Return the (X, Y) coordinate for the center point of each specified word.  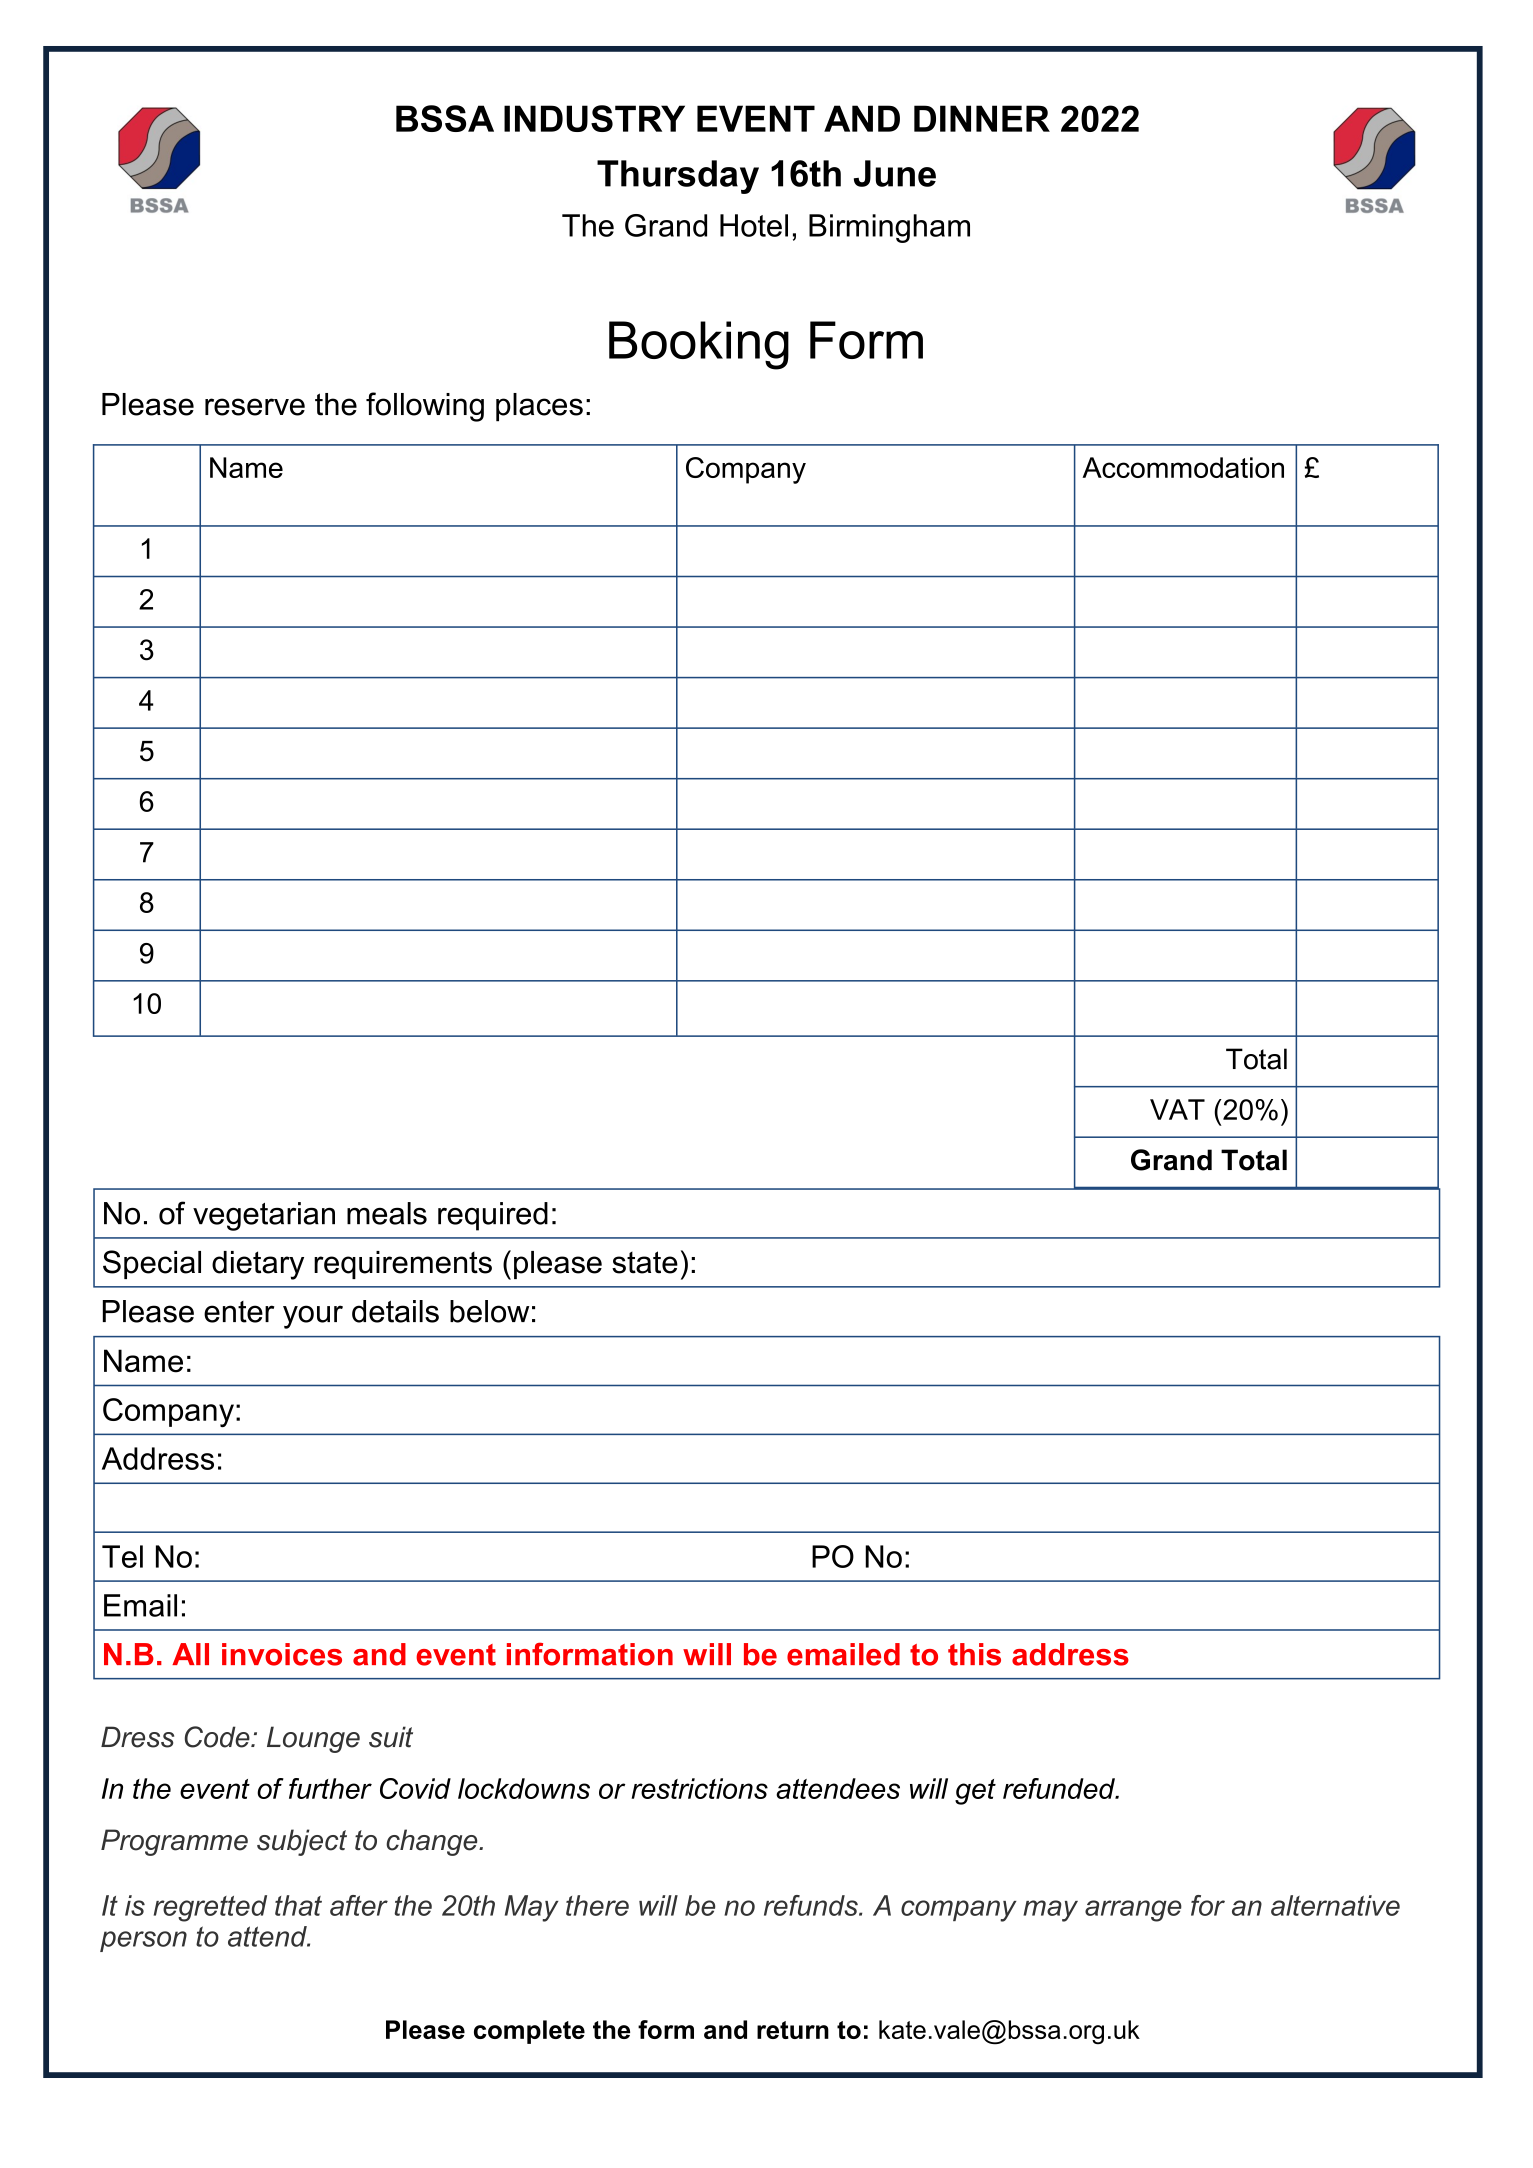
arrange (1133, 1911)
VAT (1177, 1109)
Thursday (678, 177)
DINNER (982, 118)
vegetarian (264, 1216)
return (793, 2030)
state (645, 1262)
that (298, 1905)
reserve (255, 407)
